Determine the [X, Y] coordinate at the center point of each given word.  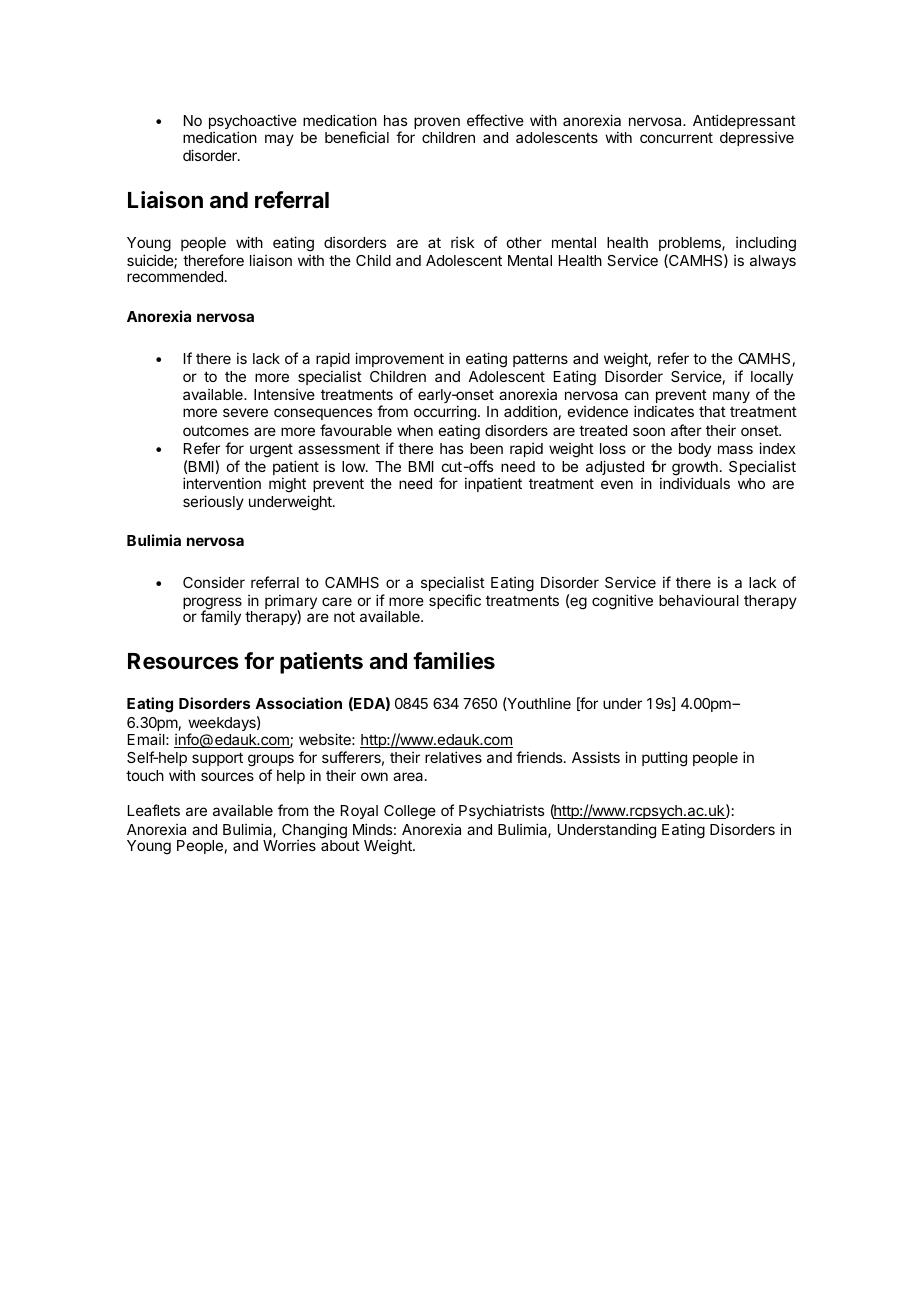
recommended [175, 276]
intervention [222, 483]
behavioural [699, 600]
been [486, 448]
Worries [289, 845]
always [773, 262]
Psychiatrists [501, 811]
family [221, 617]
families [454, 661]
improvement [399, 359]
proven [437, 124]
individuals [695, 483]
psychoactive [253, 123]
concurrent [676, 138]
